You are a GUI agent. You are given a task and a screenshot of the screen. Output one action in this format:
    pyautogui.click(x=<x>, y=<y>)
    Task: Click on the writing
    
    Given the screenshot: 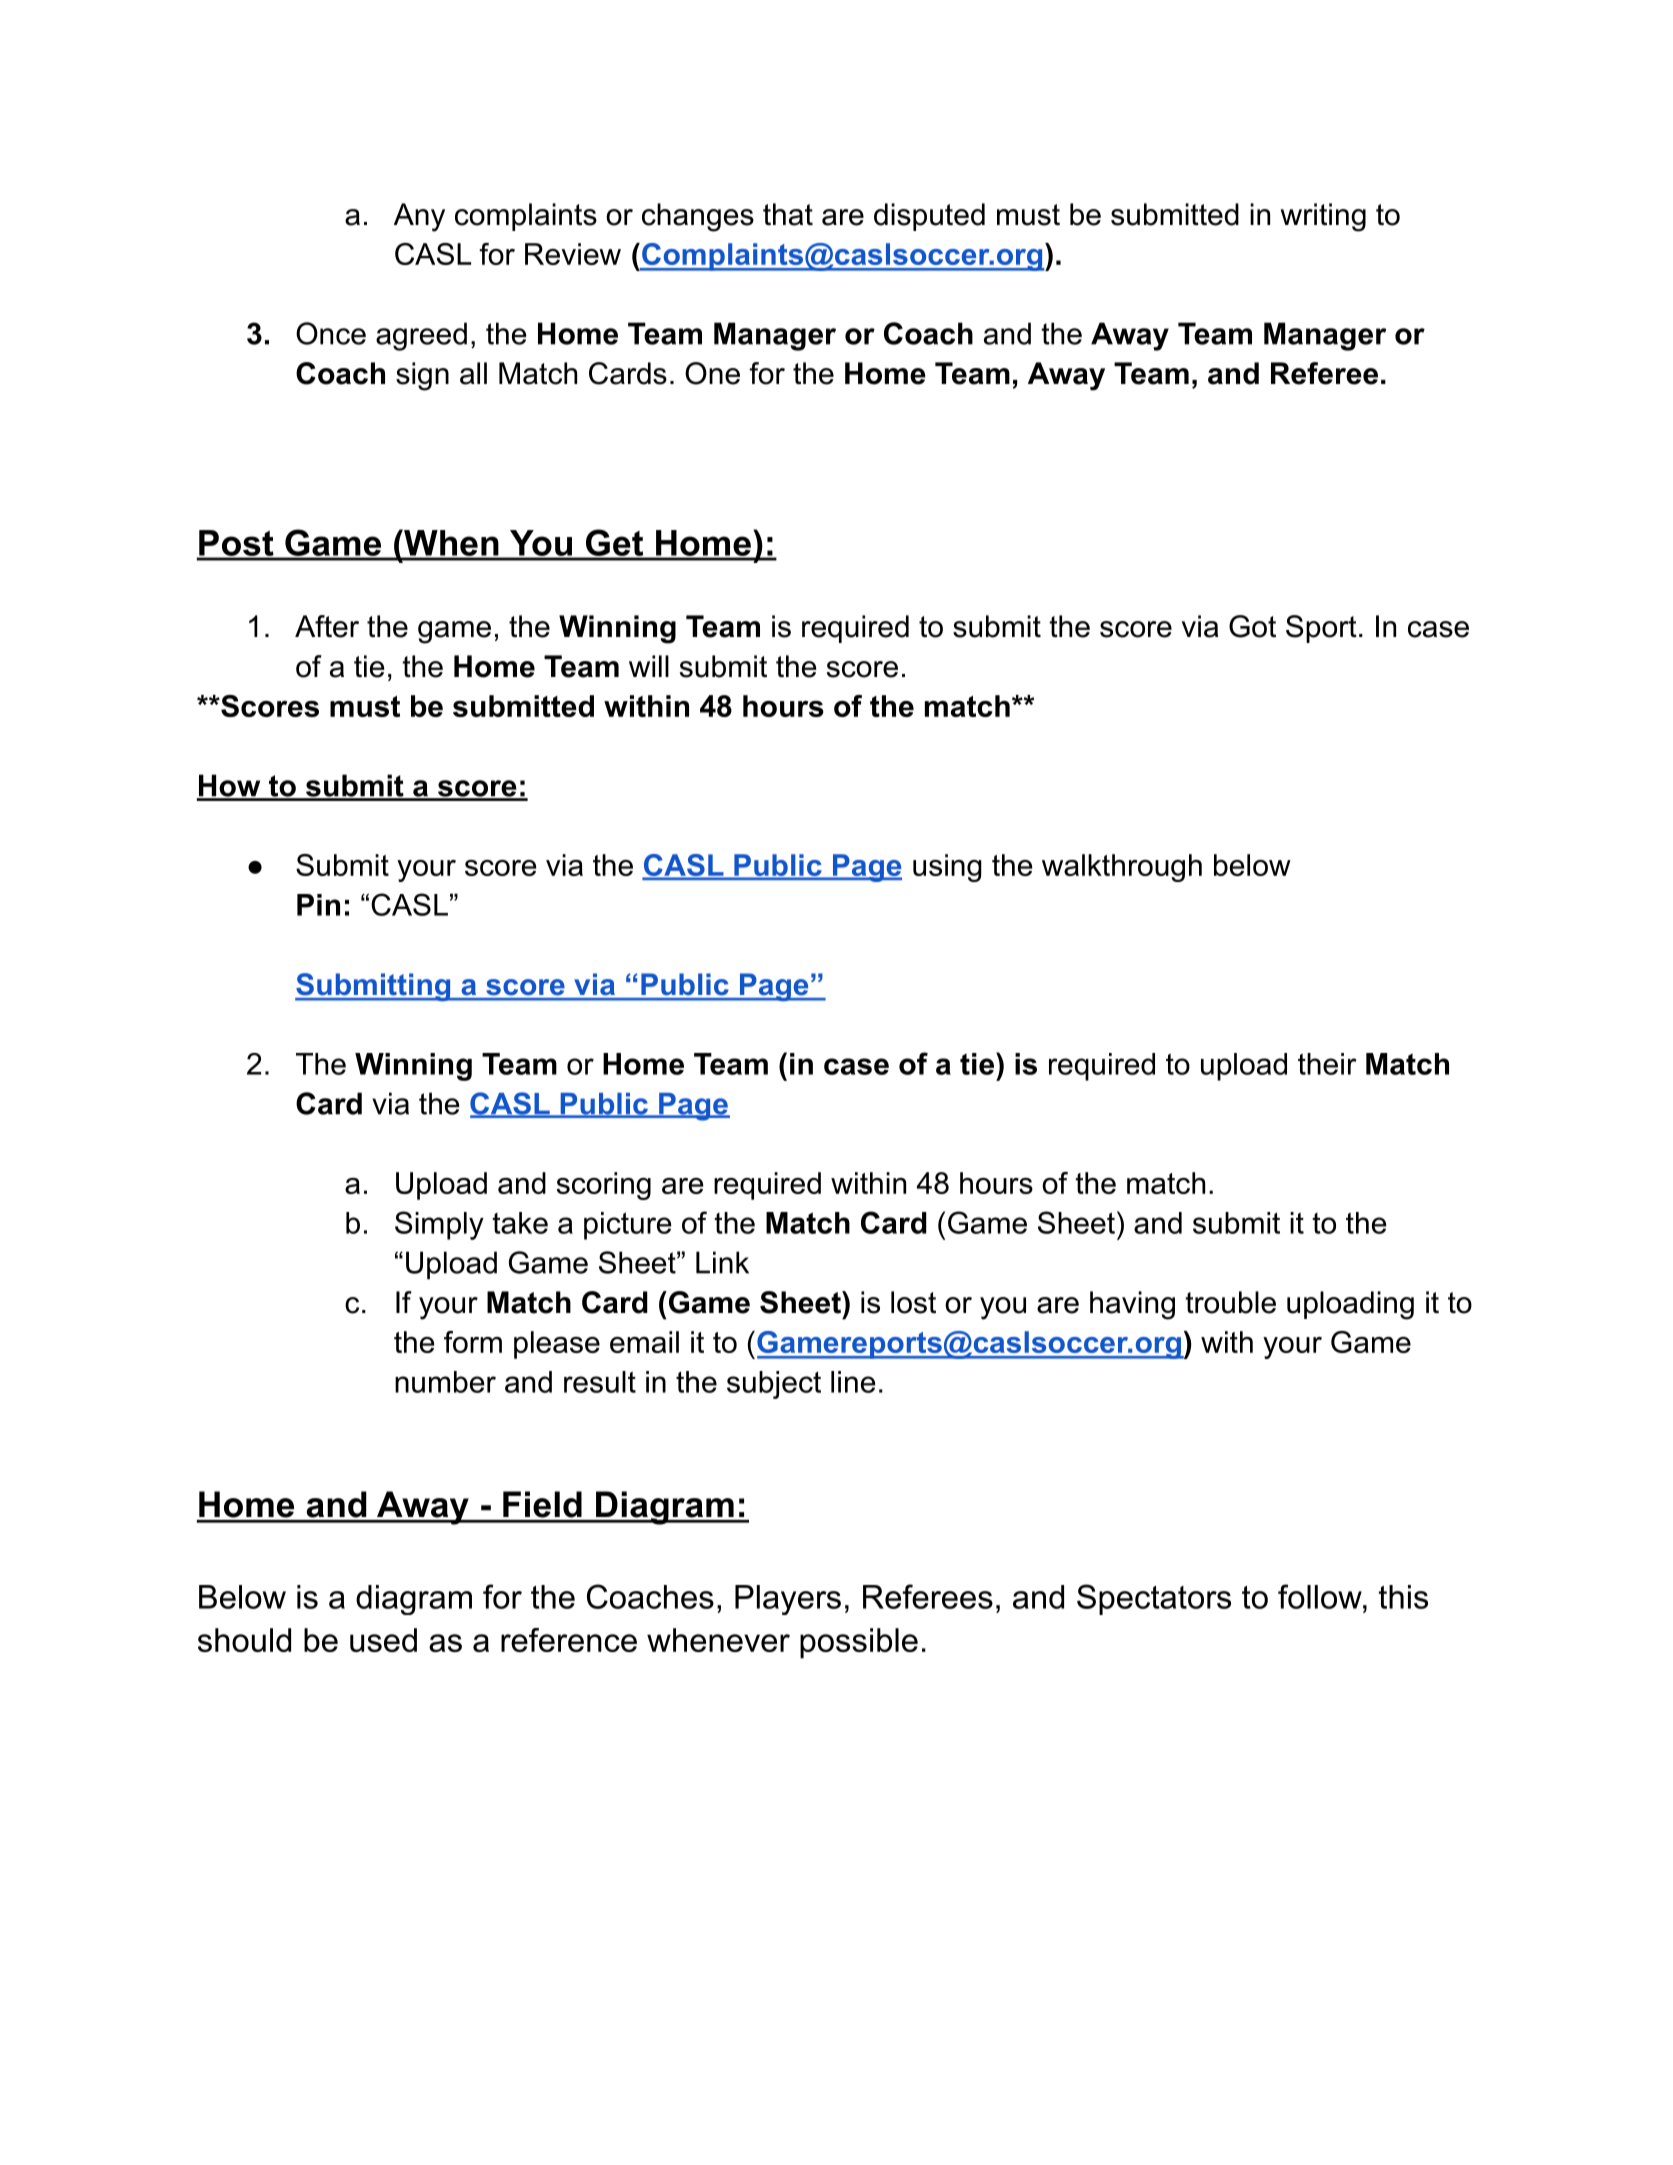 What is the action you would take?
    pyautogui.click(x=1323, y=217)
